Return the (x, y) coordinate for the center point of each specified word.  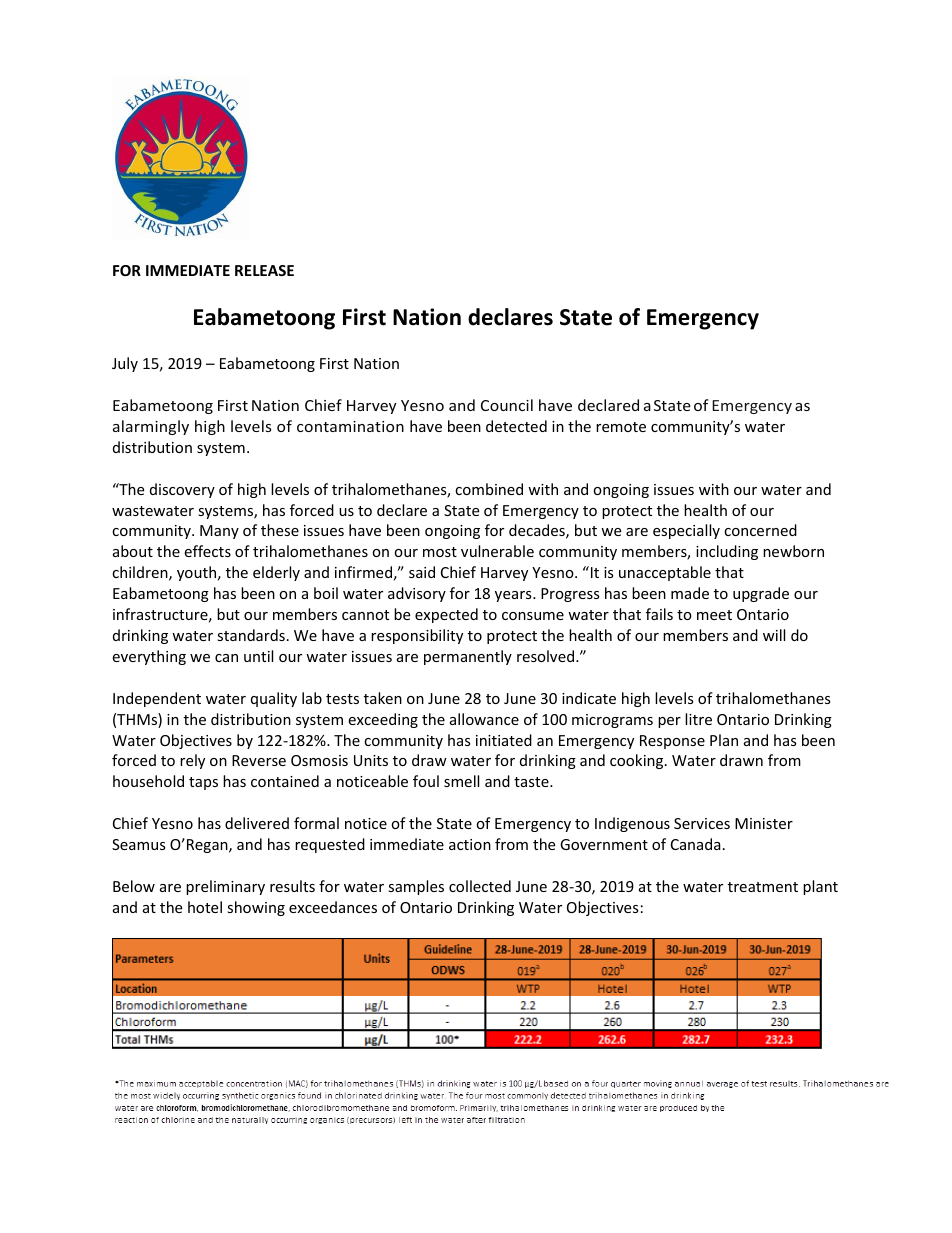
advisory (417, 594)
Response (672, 742)
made (690, 593)
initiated (504, 740)
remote (621, 427)
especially (686, 531)
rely (192, 761)
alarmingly (151, 427)
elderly (276, 573)
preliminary (225, 887)
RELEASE (264, 270)
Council (507, 405)
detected (516, 426)
